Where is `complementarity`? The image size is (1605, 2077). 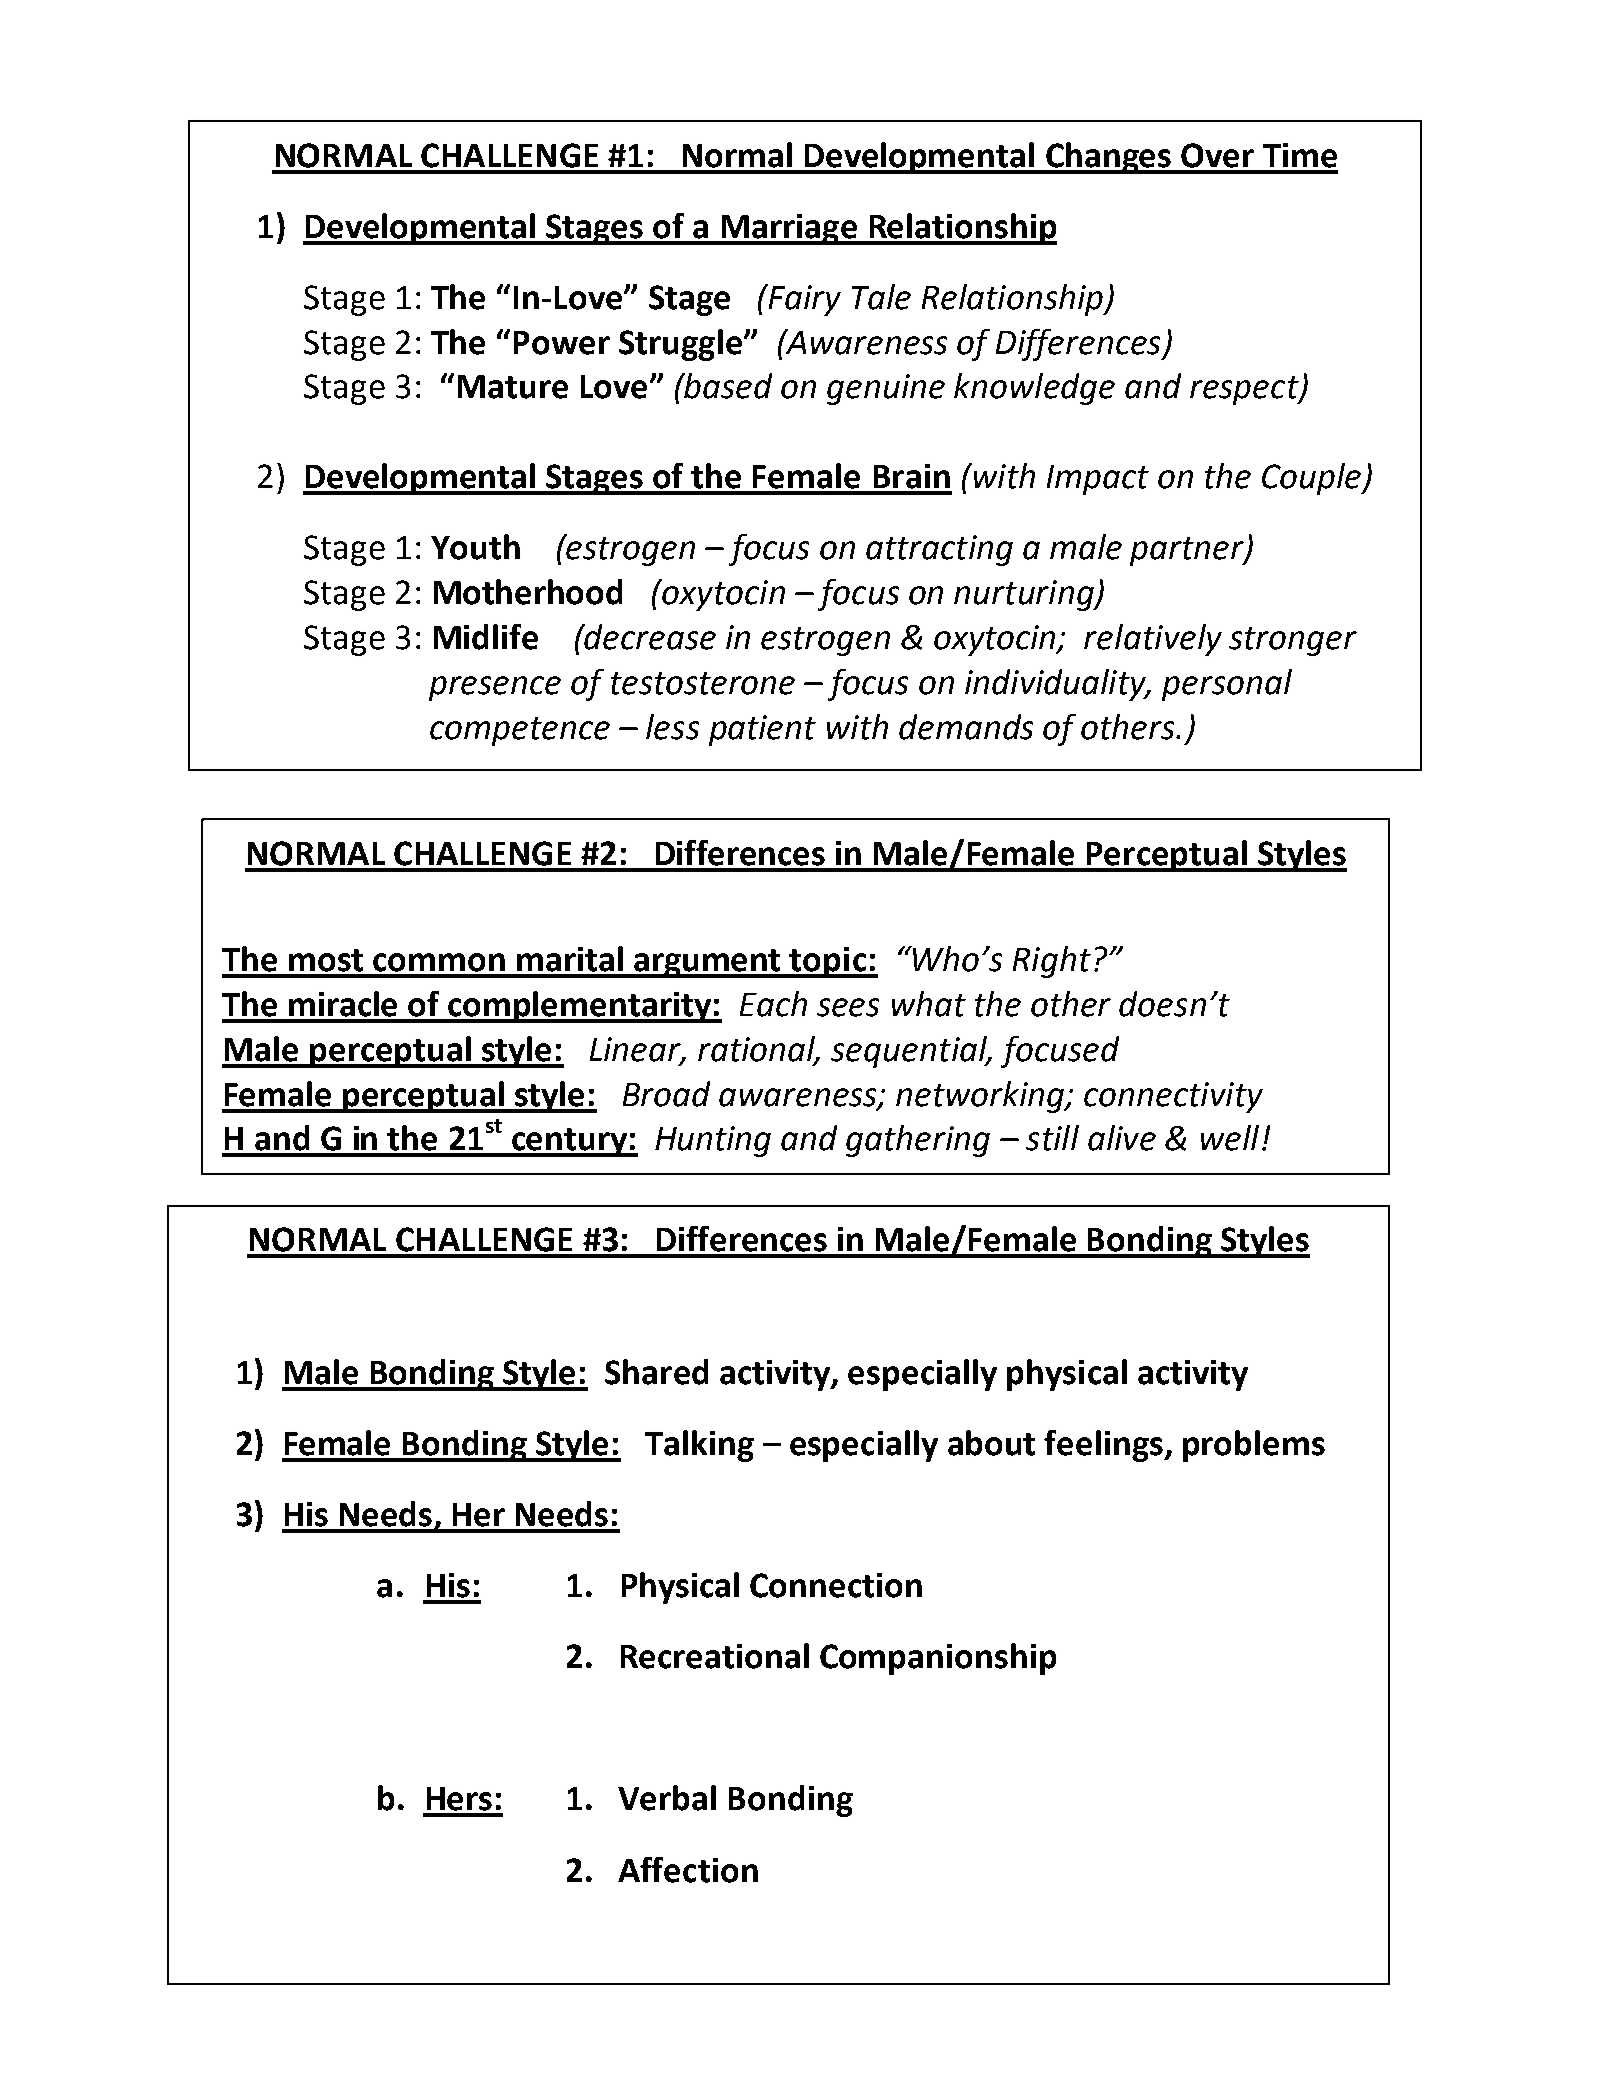
complementarity is located at coordinates (580, 1007).
